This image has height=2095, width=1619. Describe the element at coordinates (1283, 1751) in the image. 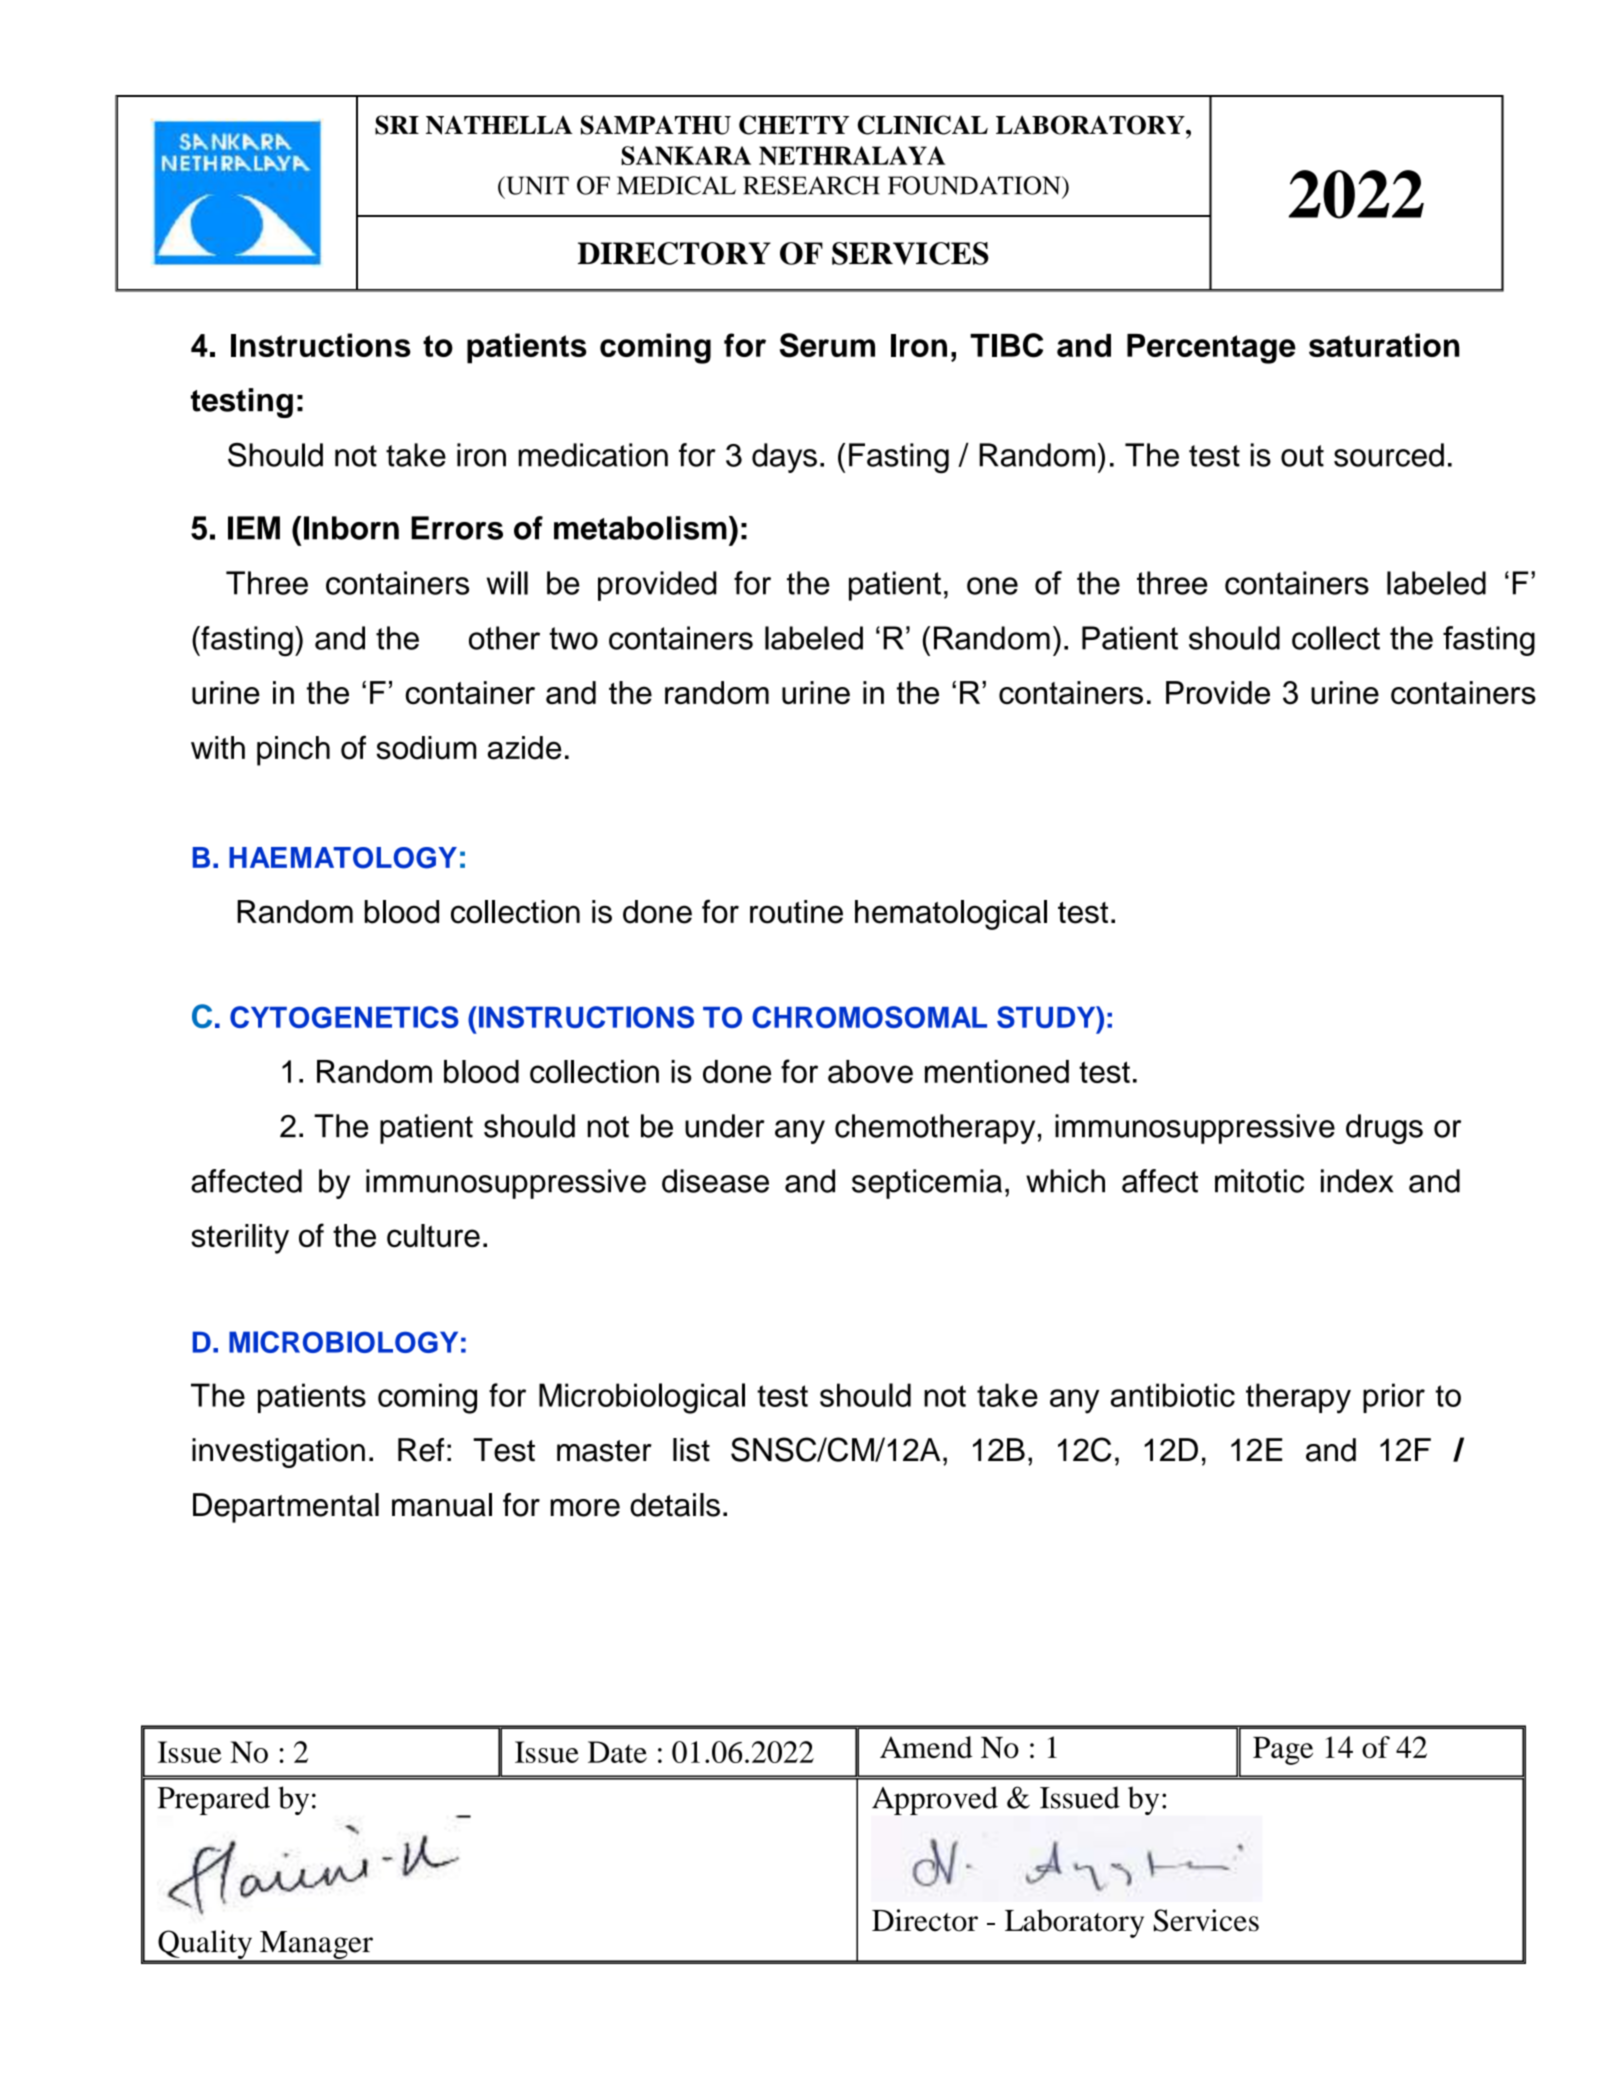

I see `Page` at that location.
